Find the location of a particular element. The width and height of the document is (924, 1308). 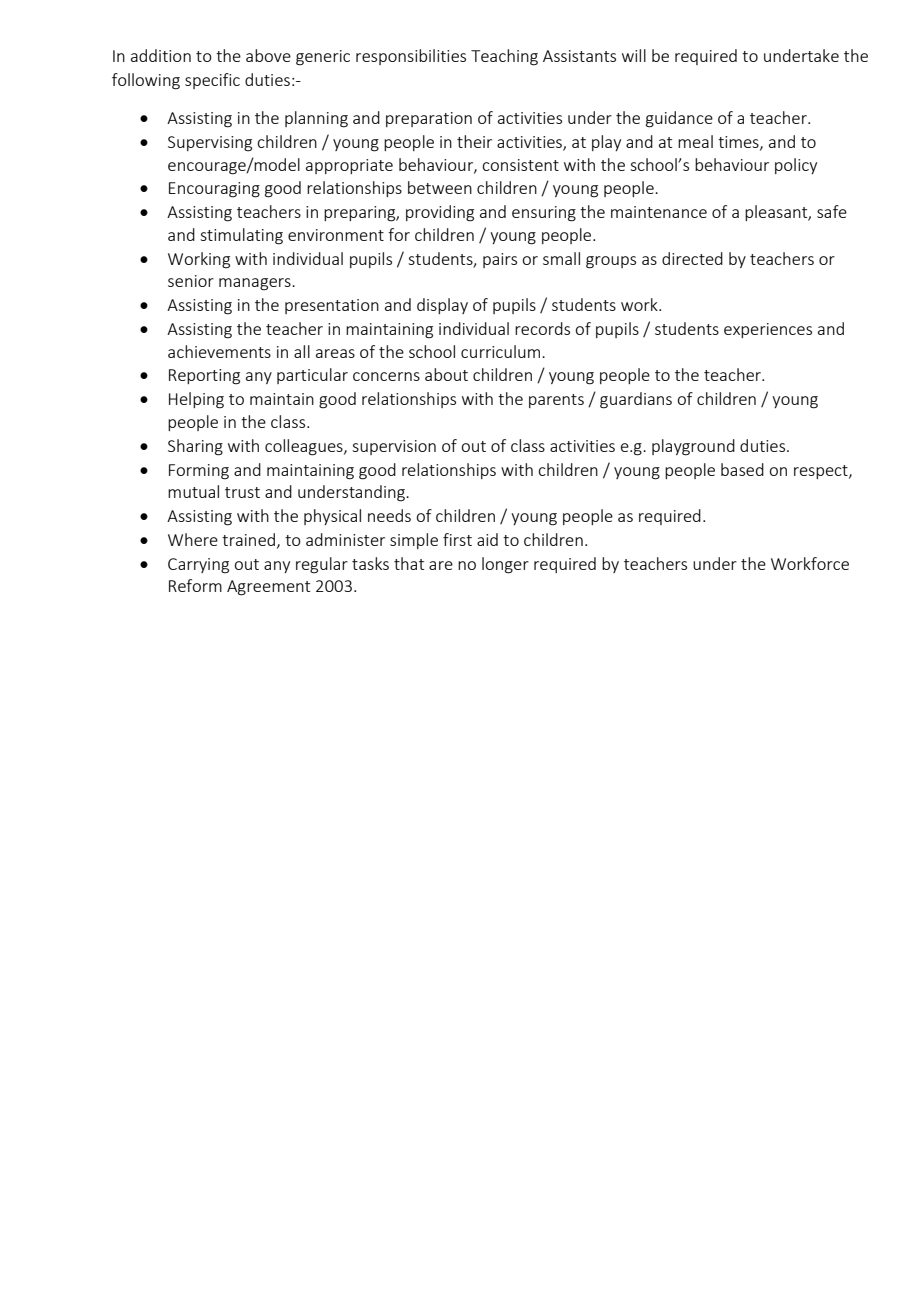

supervision is located at coordinates (394, 447).
